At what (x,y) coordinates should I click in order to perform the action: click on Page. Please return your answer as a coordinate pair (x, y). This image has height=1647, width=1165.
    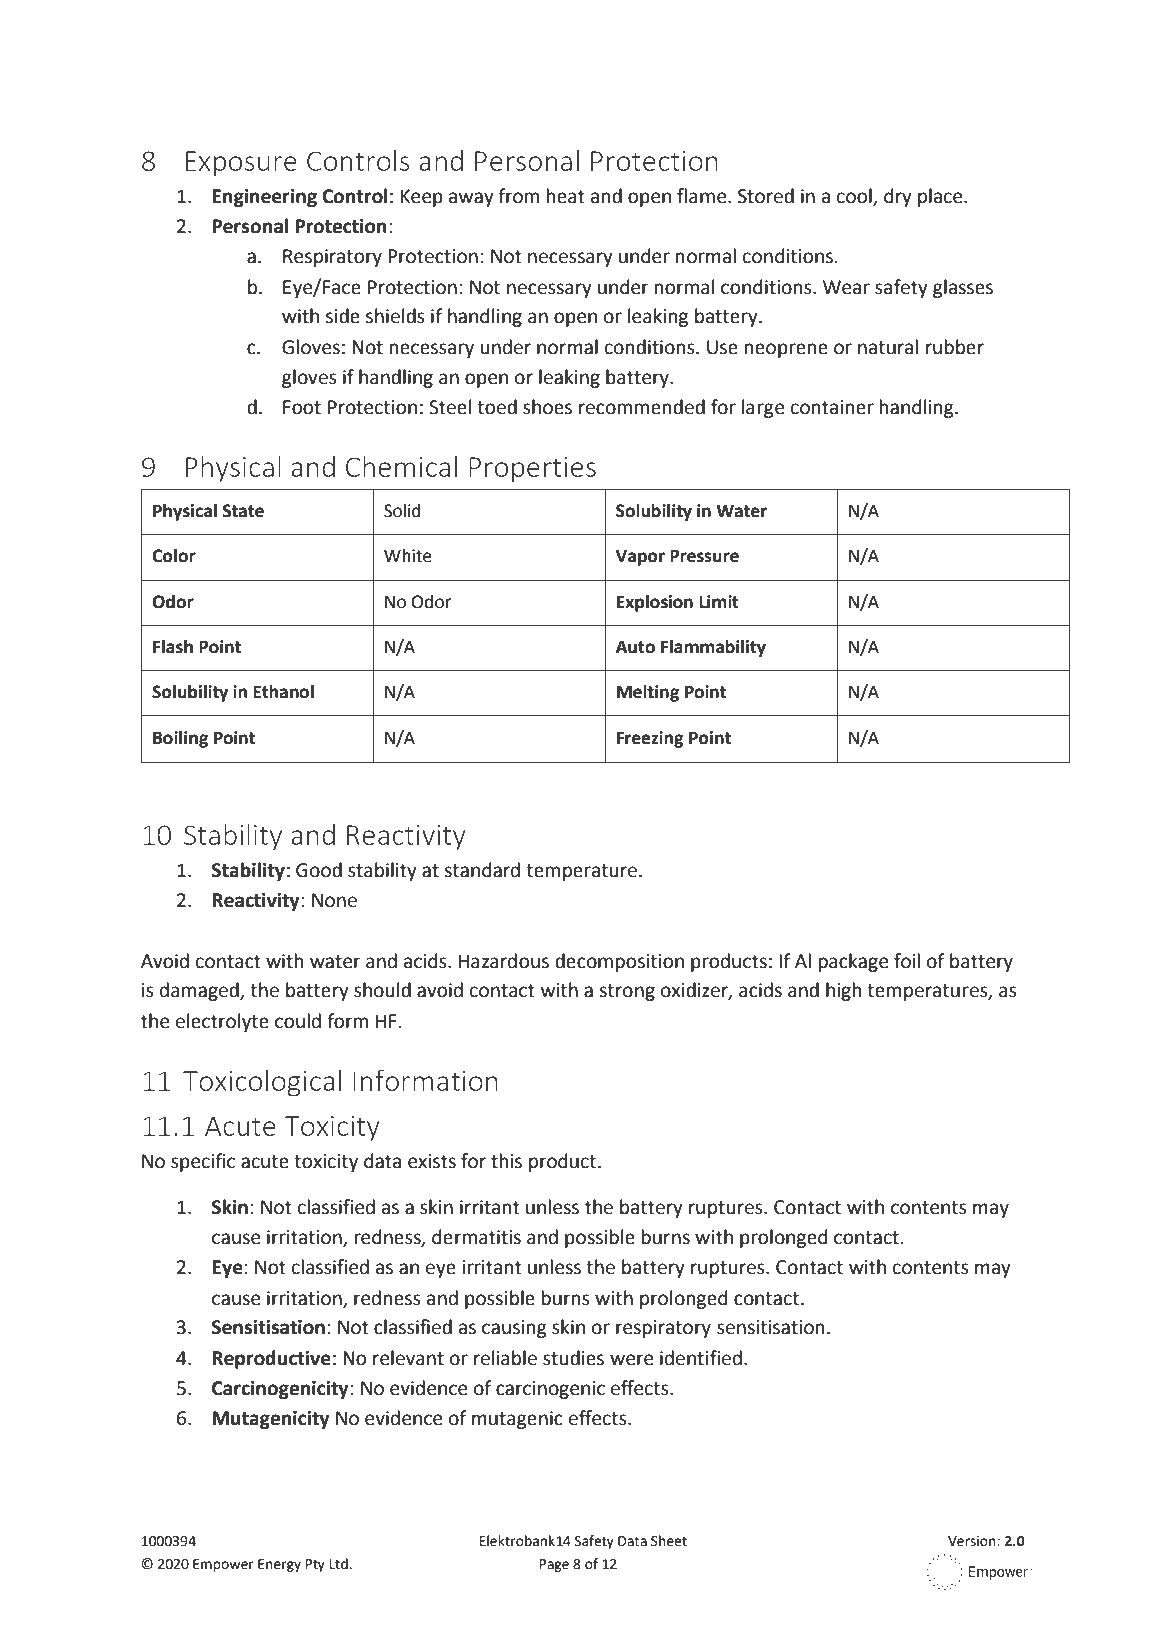
    Looking at the image, I should click on (554, 1565).
